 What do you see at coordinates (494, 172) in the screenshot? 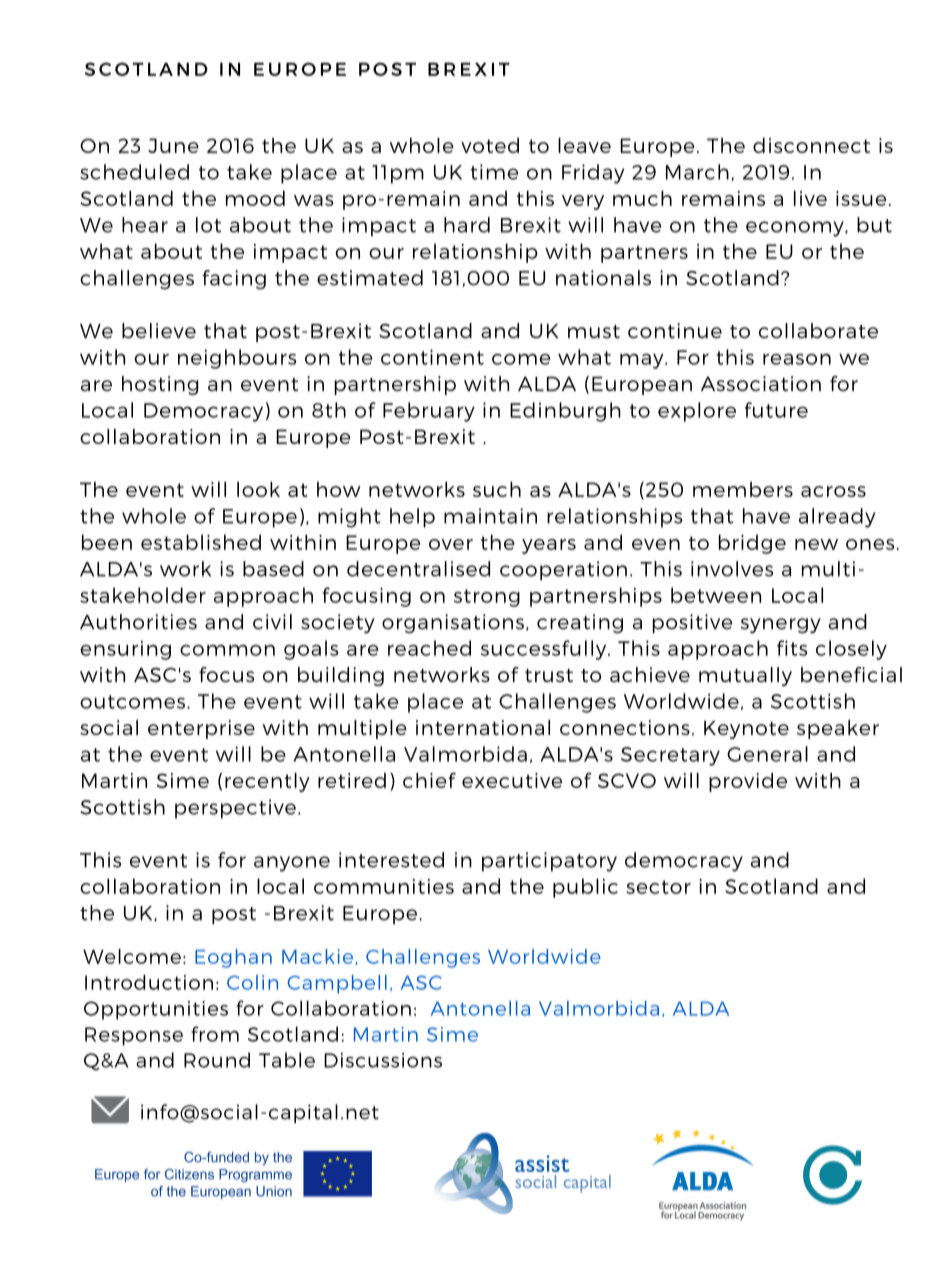
I see `time` at bounding box center [494, 172].
